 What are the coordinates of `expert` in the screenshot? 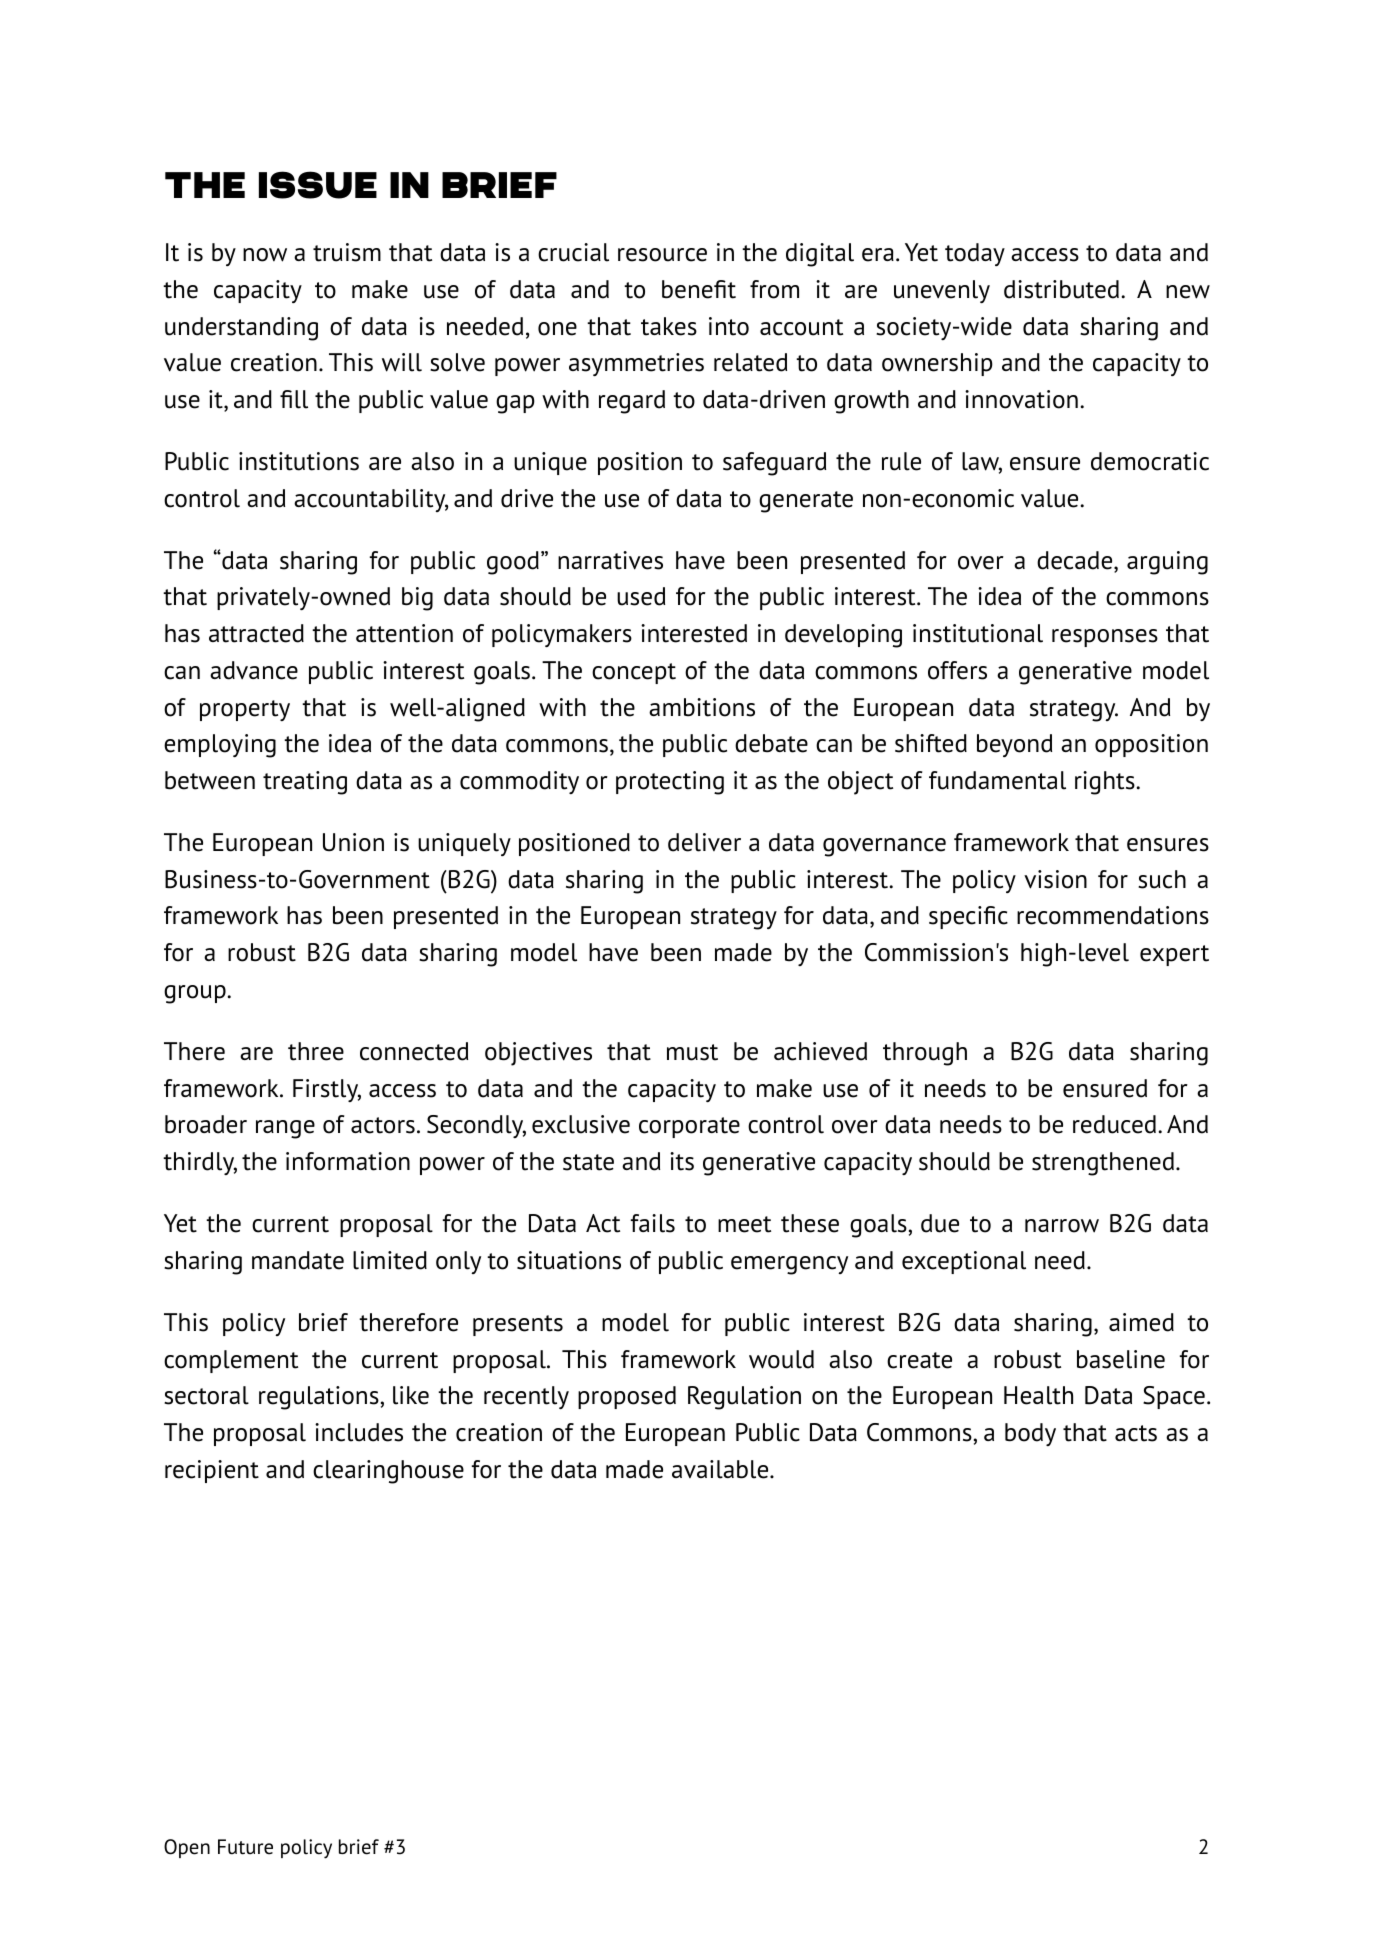 It's located at (1174, 955).
